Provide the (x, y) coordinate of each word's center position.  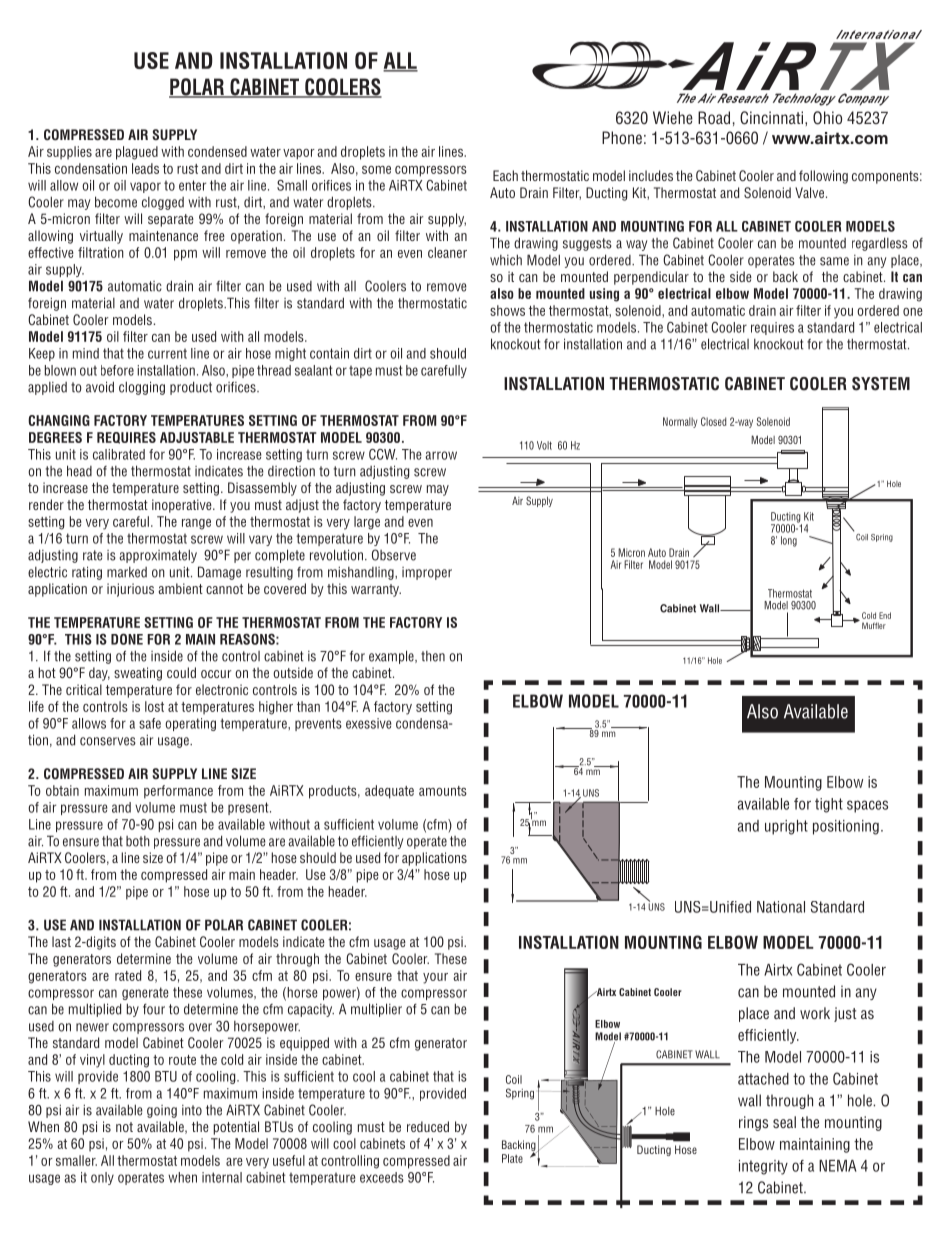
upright (786, 827)
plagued (137, 153)
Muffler (874, 625)
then (433, 656)
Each (505, 175)
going (162, 1111)
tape (360, 371)
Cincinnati (773, 118)
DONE (127, 639)
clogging (142, 388)
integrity (763, 1167)
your (435, 978)
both (138, 841)
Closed (713, 421)
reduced (428, 1126)
